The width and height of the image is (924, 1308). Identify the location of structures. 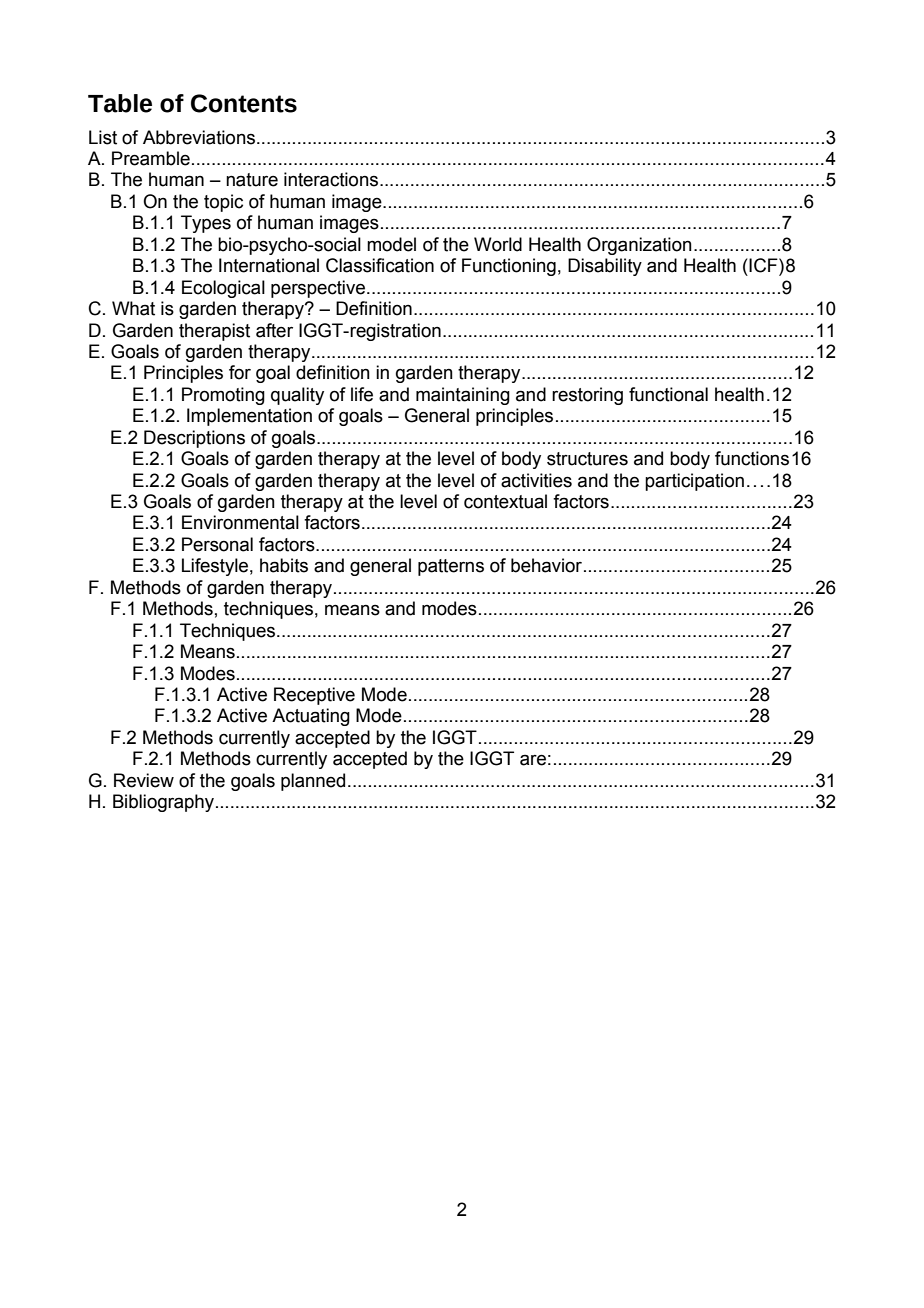
(587, 459).
